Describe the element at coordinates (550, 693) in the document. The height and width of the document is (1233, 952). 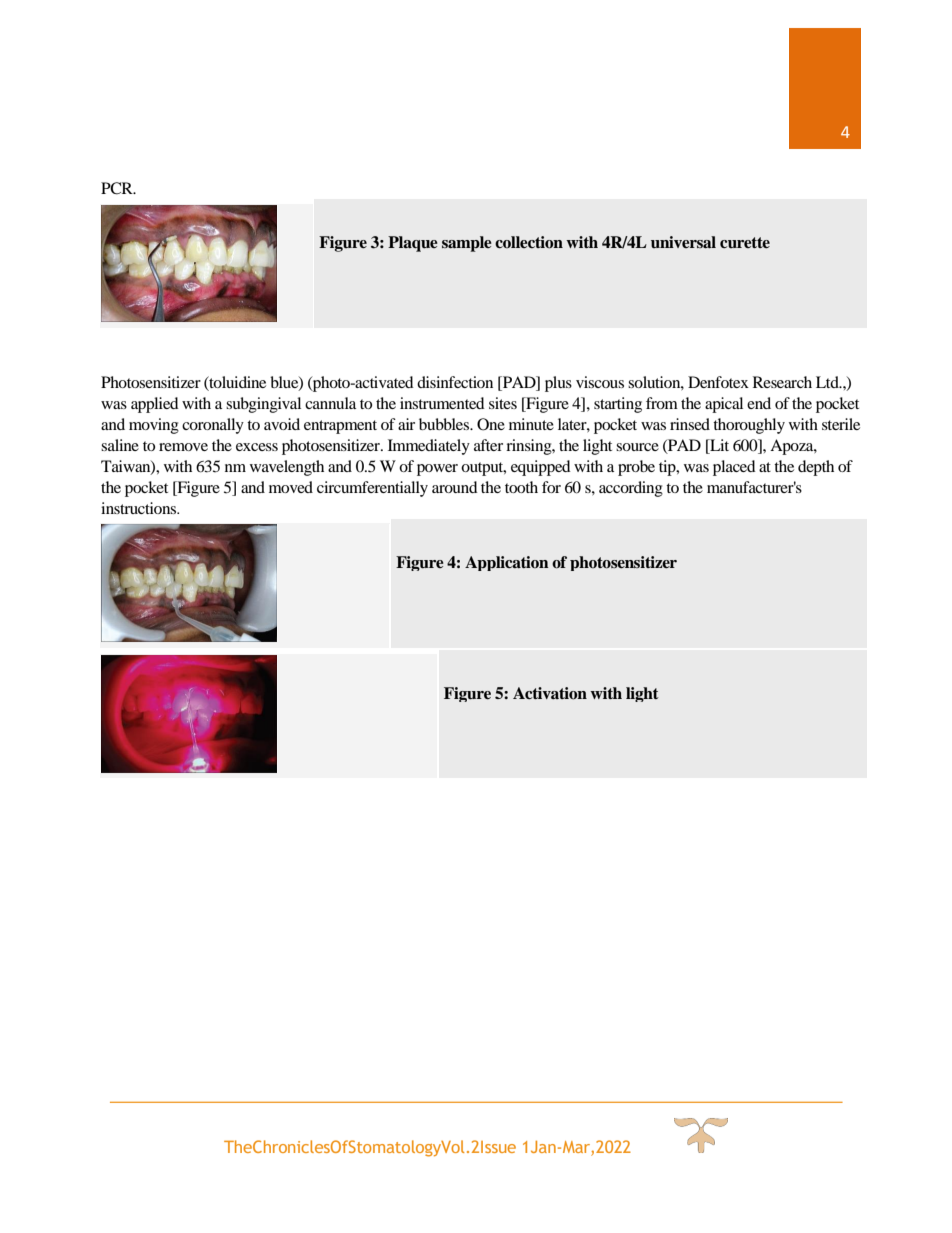
I see `Activation` at that location.
